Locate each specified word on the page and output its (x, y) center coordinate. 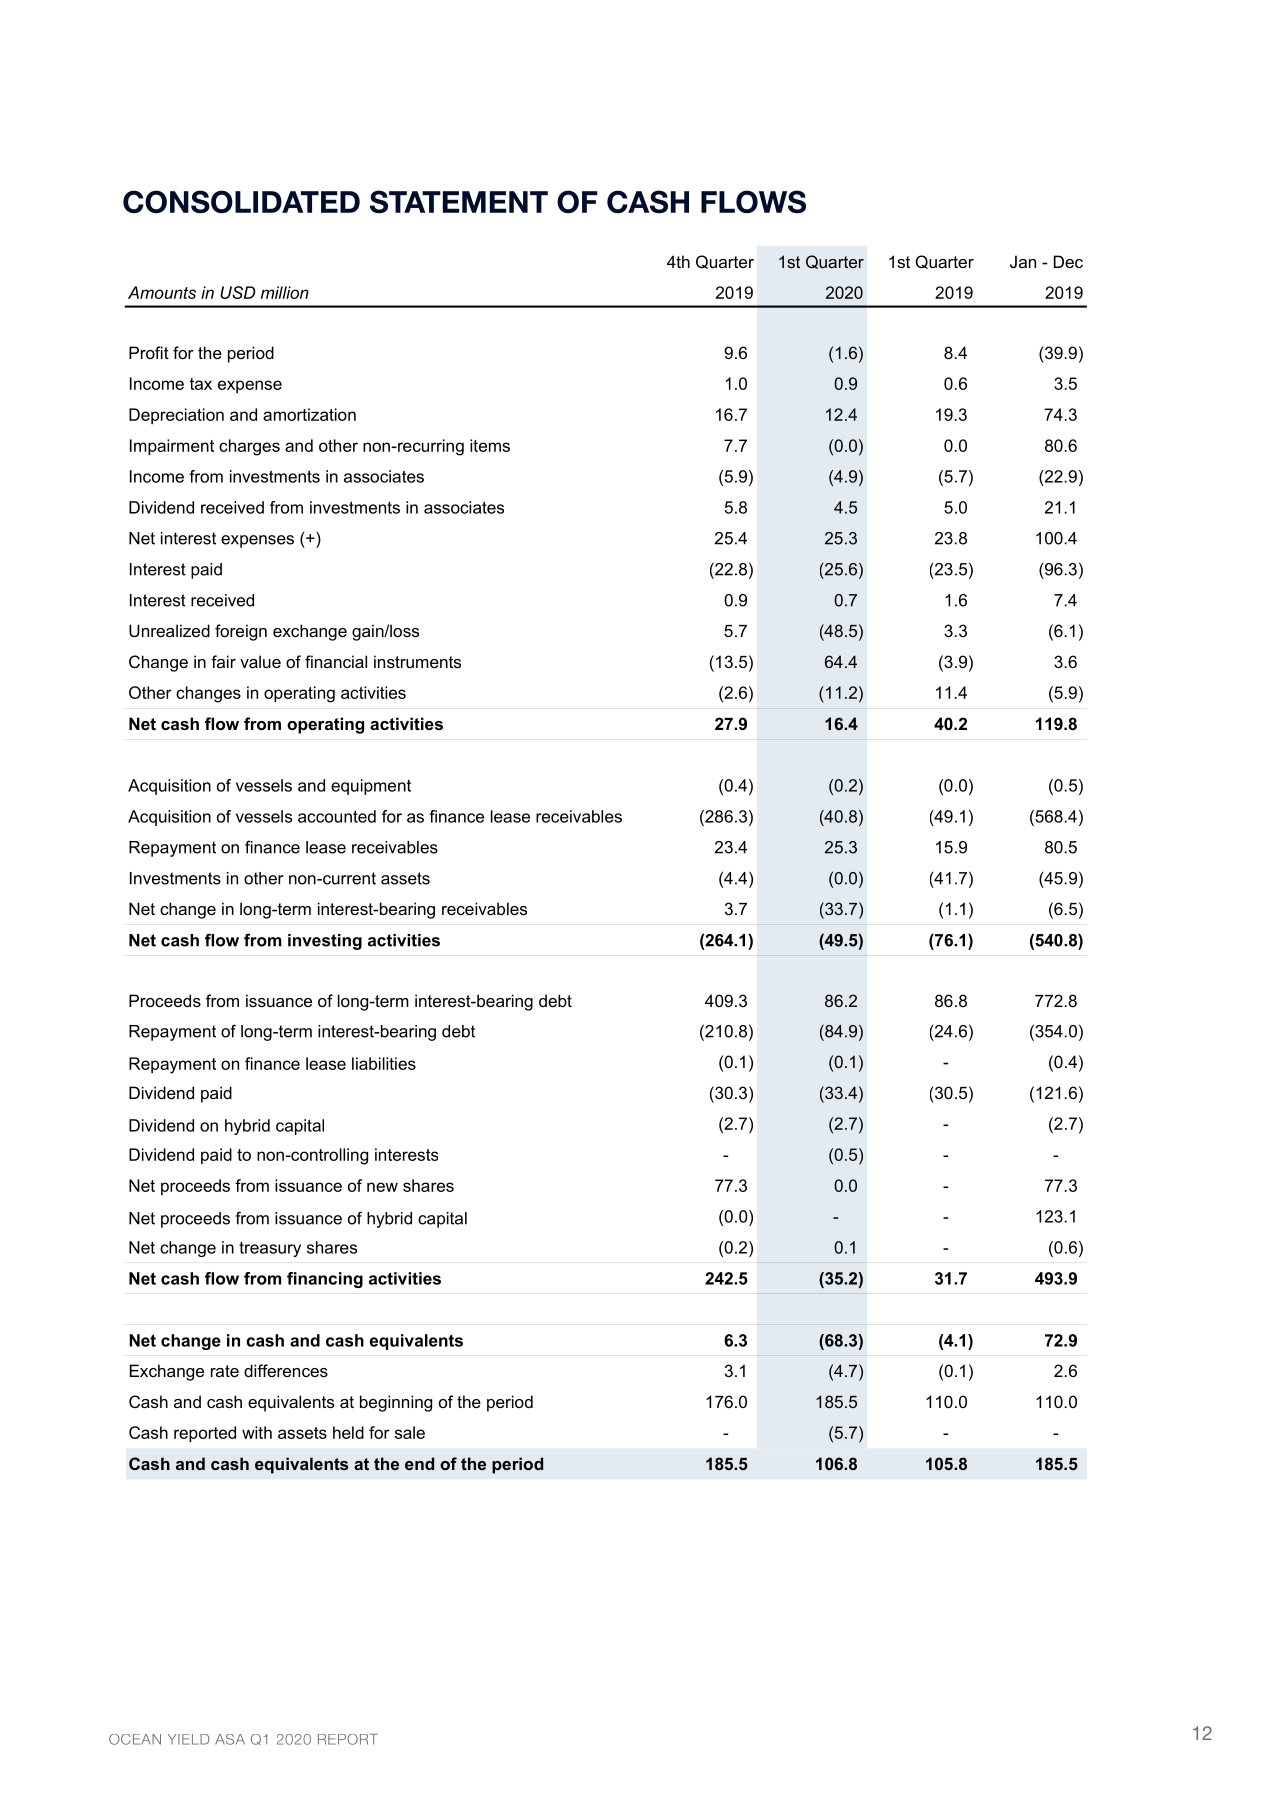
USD (238, 292)
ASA (230, 1739)
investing (325, 942)
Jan (1023, 261)
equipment (371, 787)
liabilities (384, 1063)
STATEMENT (459, 202)
